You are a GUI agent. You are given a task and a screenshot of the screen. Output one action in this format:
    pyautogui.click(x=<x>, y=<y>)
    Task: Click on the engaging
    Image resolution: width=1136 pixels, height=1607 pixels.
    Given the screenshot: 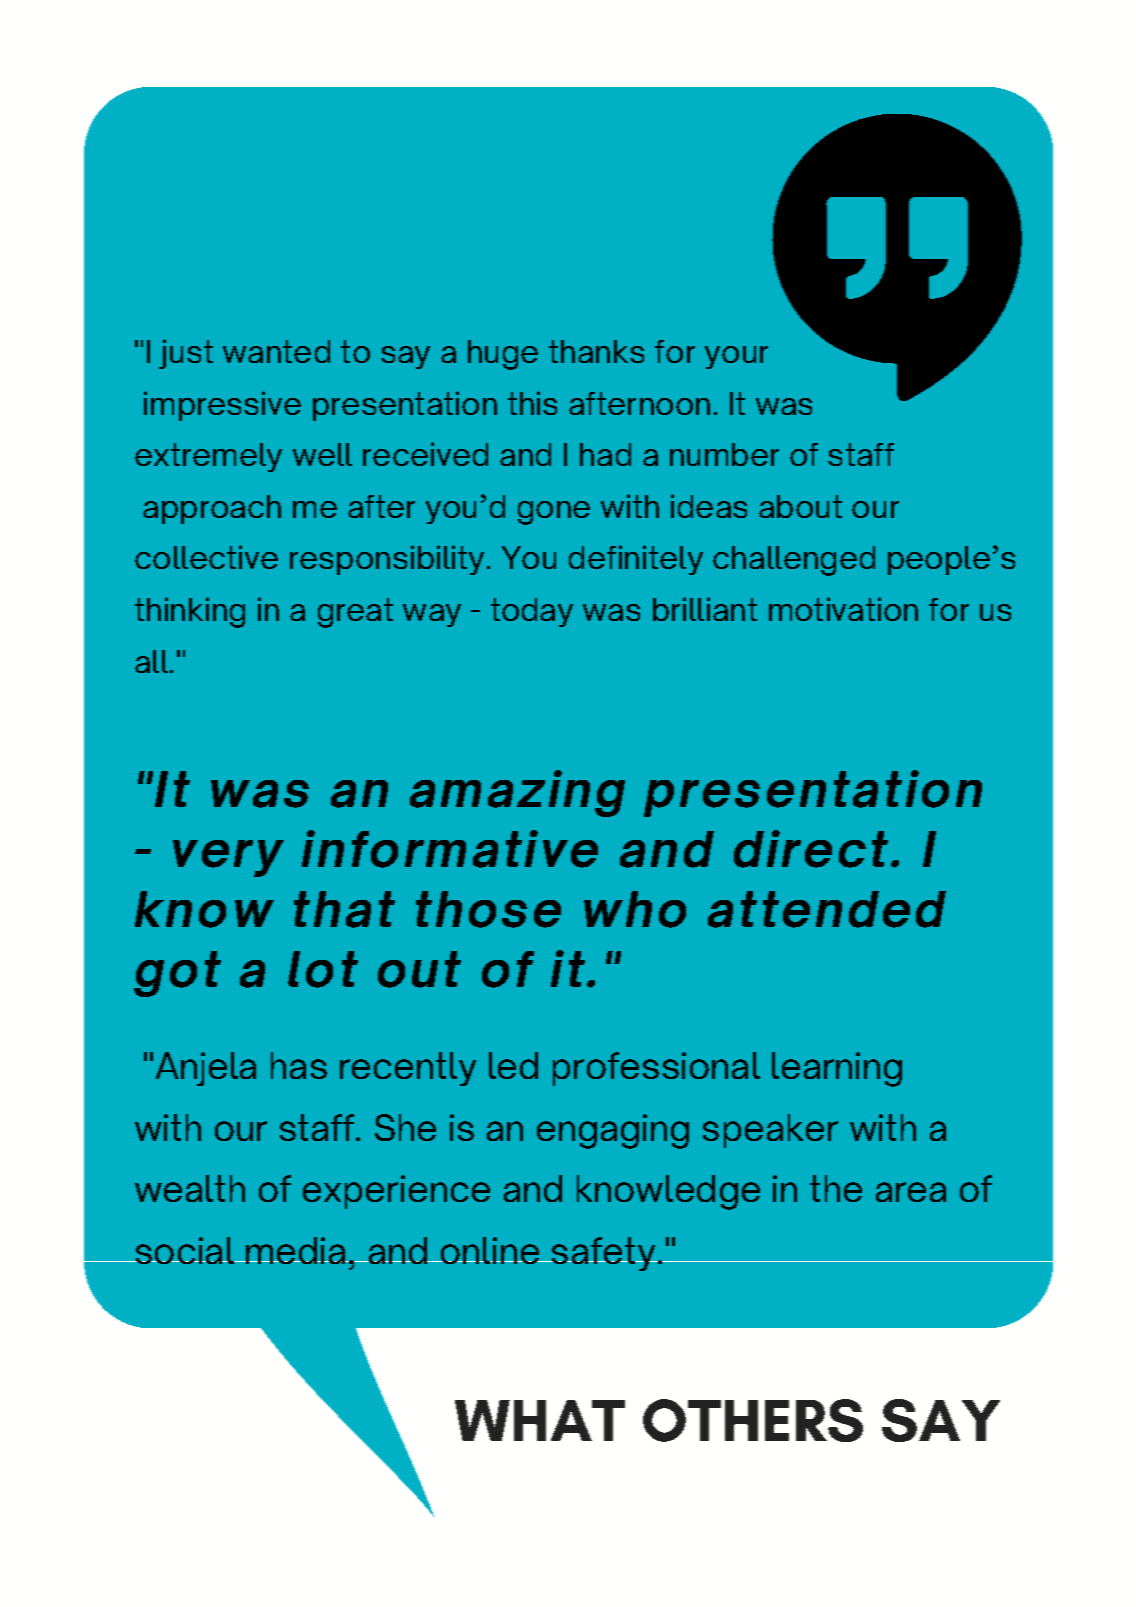 What is the action you would take?
    pyautogui.click(x=613, y=1131)
